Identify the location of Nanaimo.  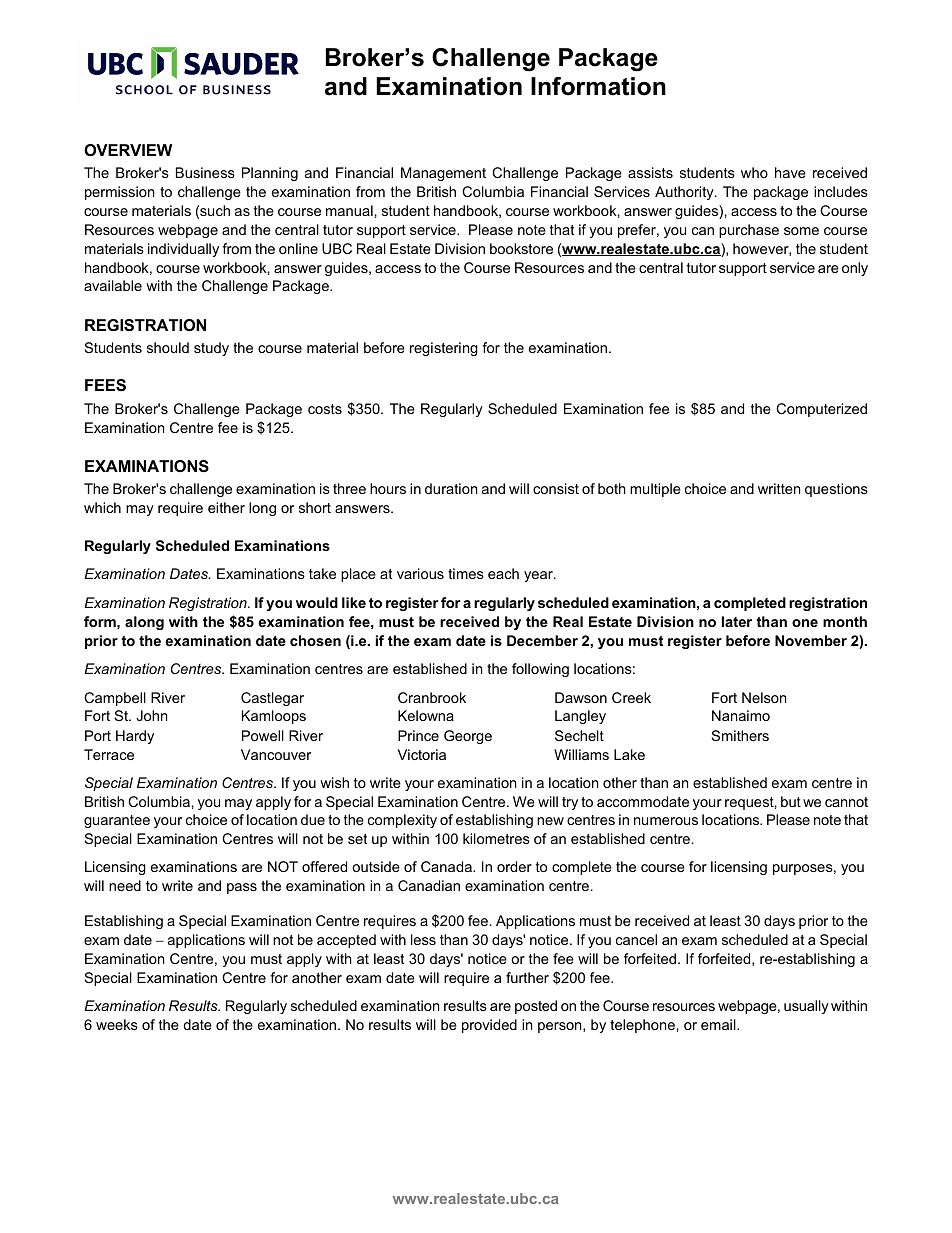
(741, 715).
